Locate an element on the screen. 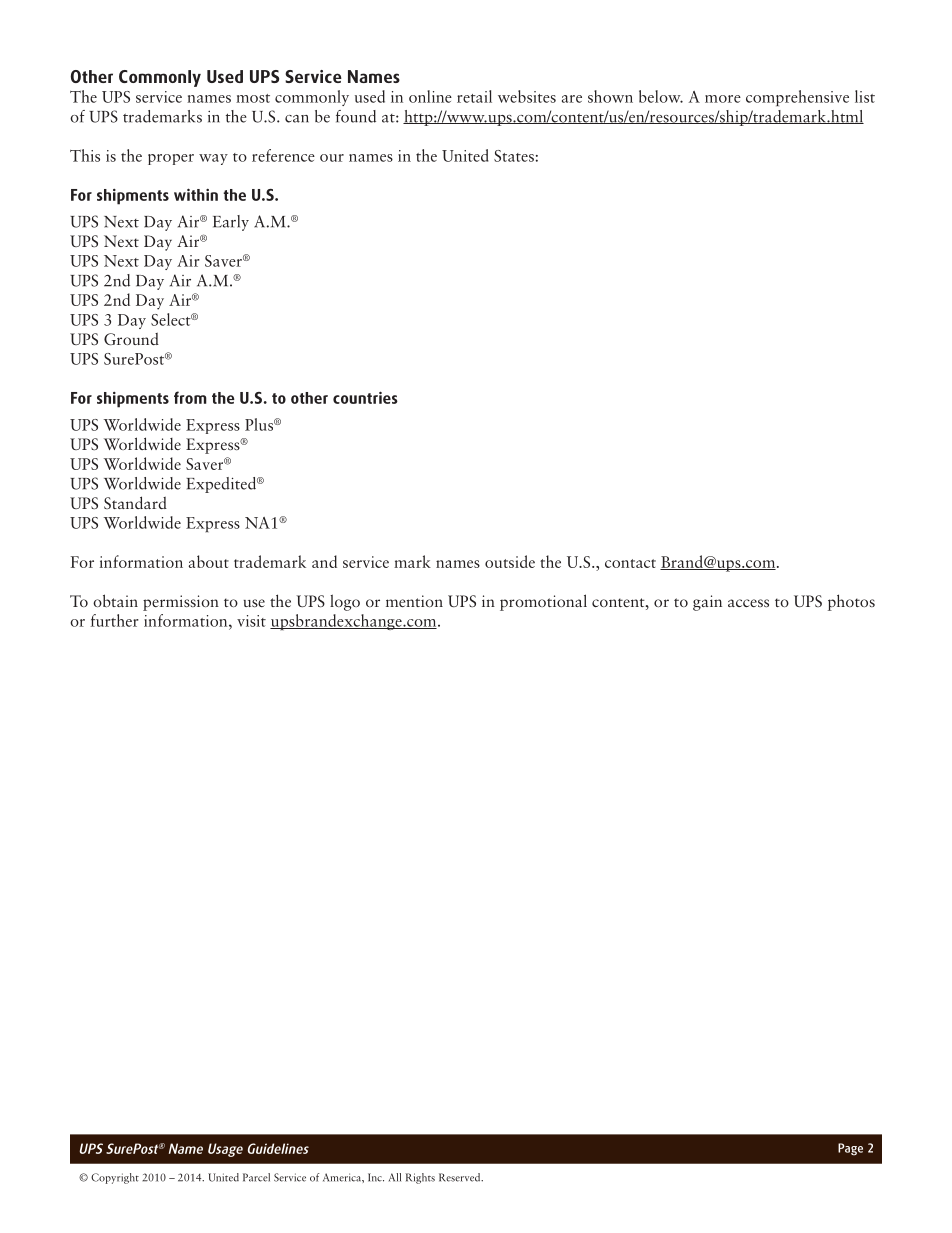 This screenshot has height=1233, width=952. access is located at coordinates (748, 603).
